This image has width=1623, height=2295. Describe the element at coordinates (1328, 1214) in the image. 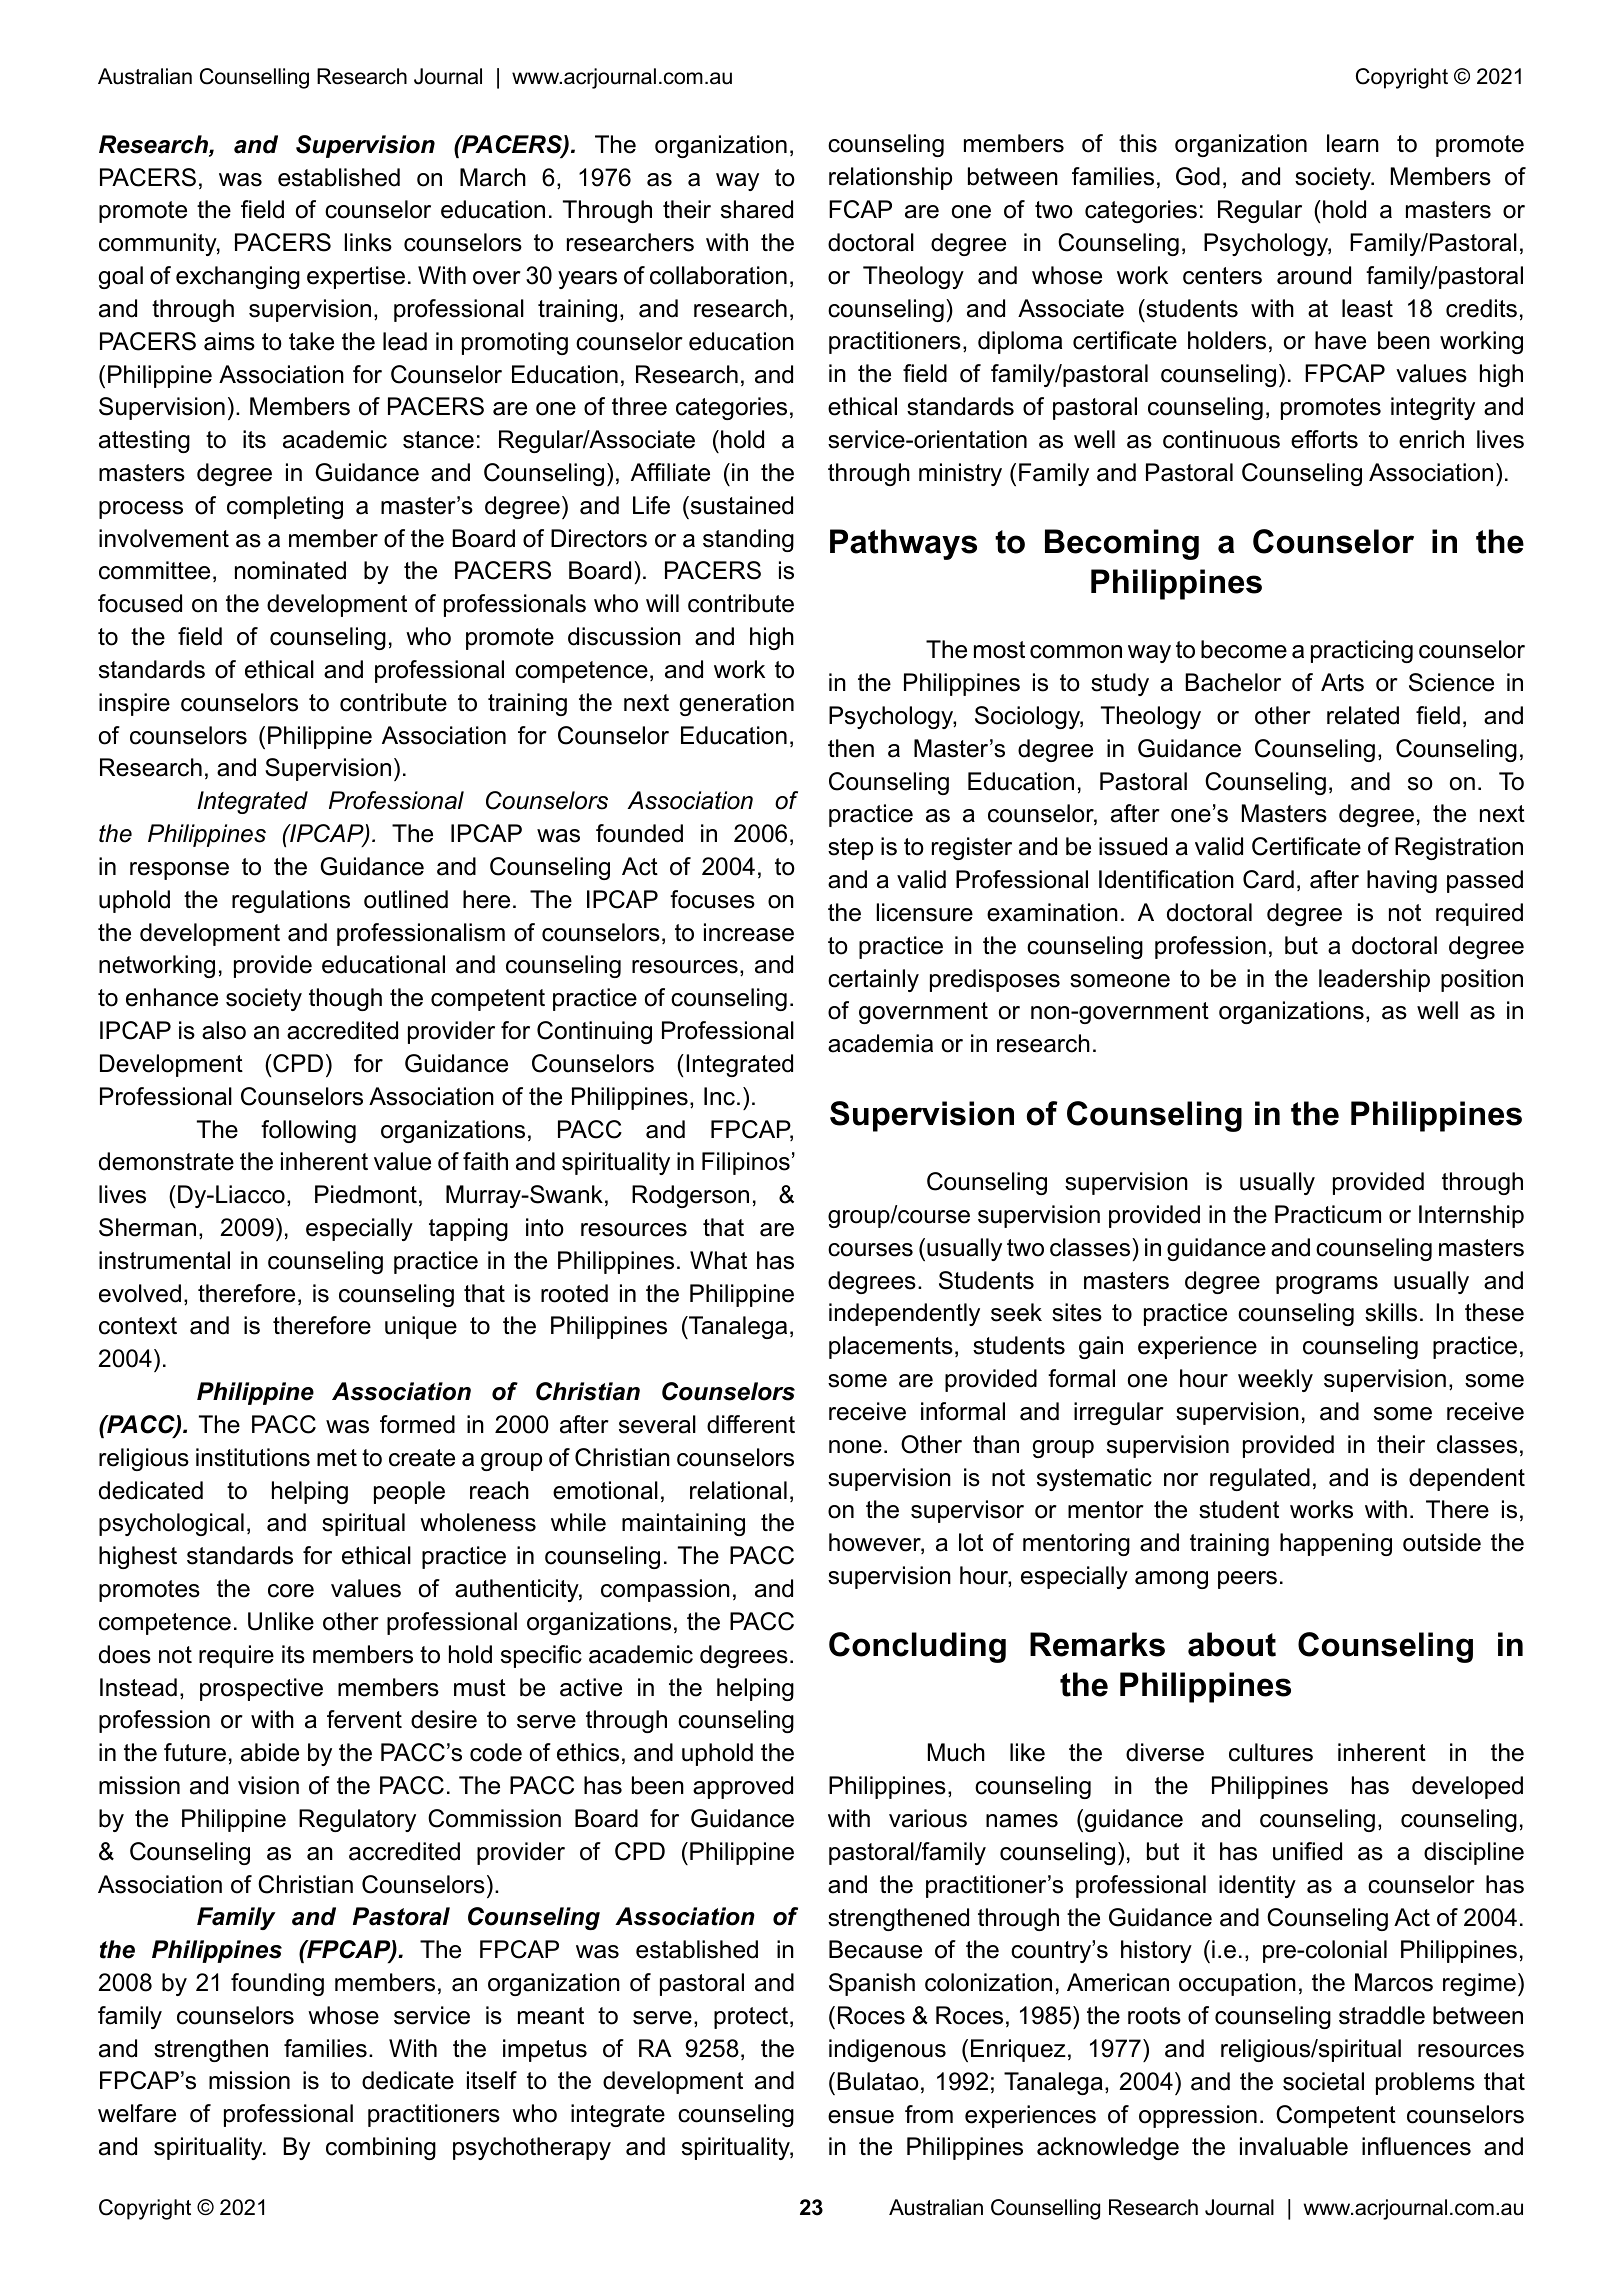

I see `Practicum` at that location.
